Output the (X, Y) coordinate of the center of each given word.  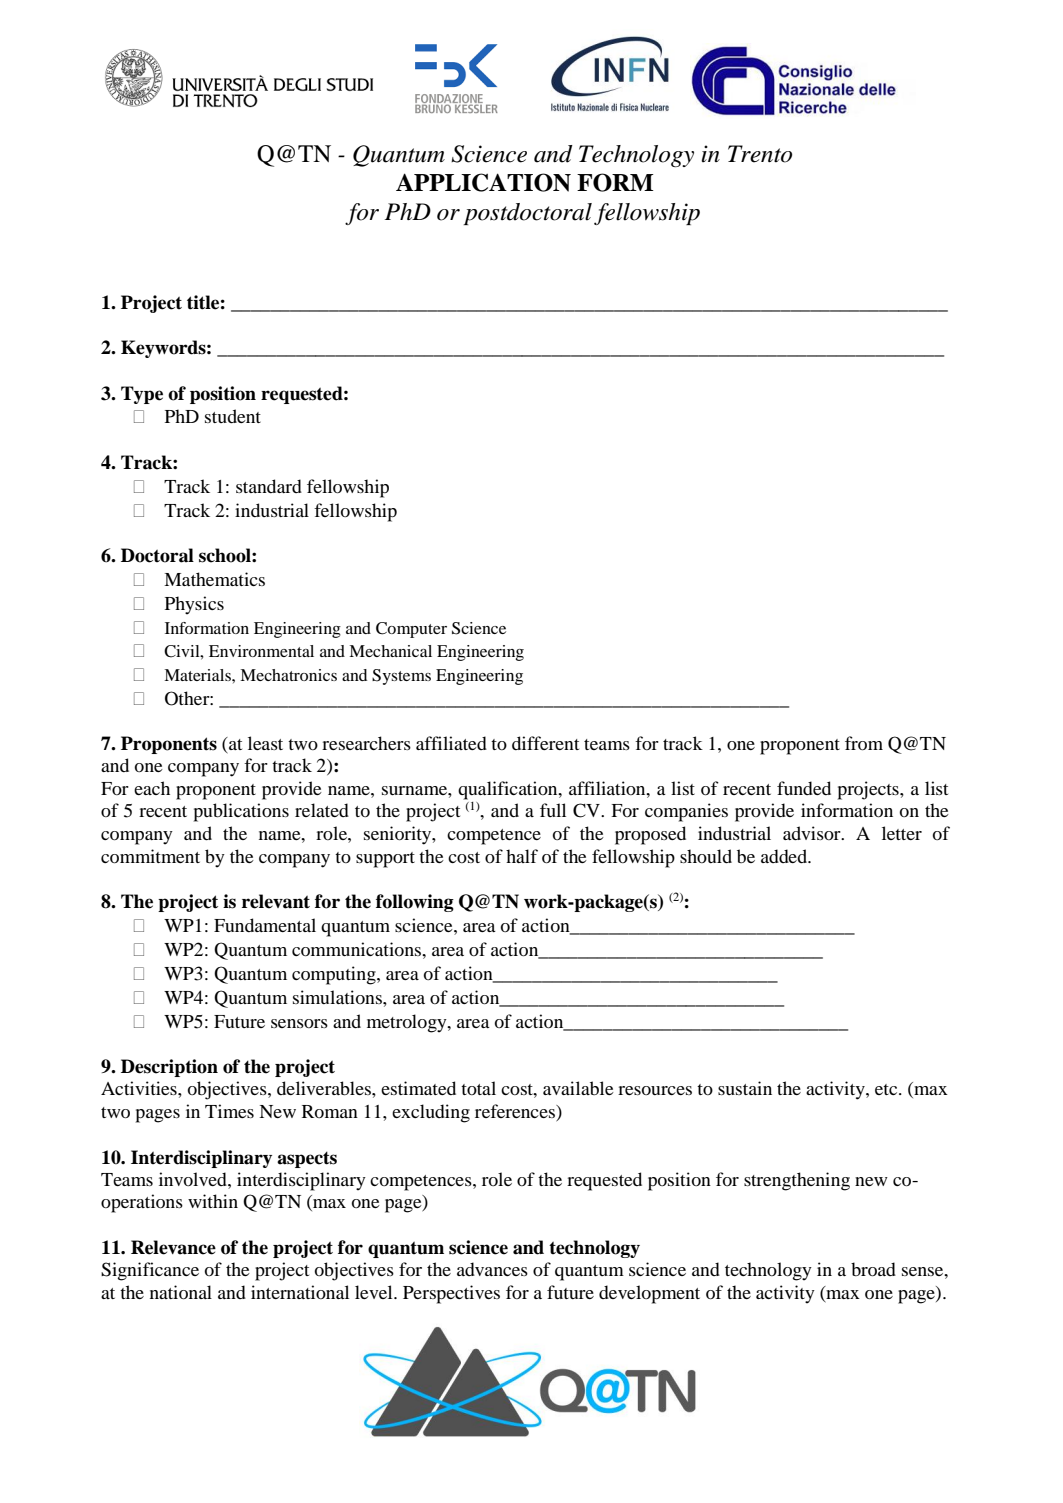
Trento (760, 154)
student (233, 416)
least (265, 743)
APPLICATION (483, 182)
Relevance (173, 1247)
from (864, 743)
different (545, 743)
